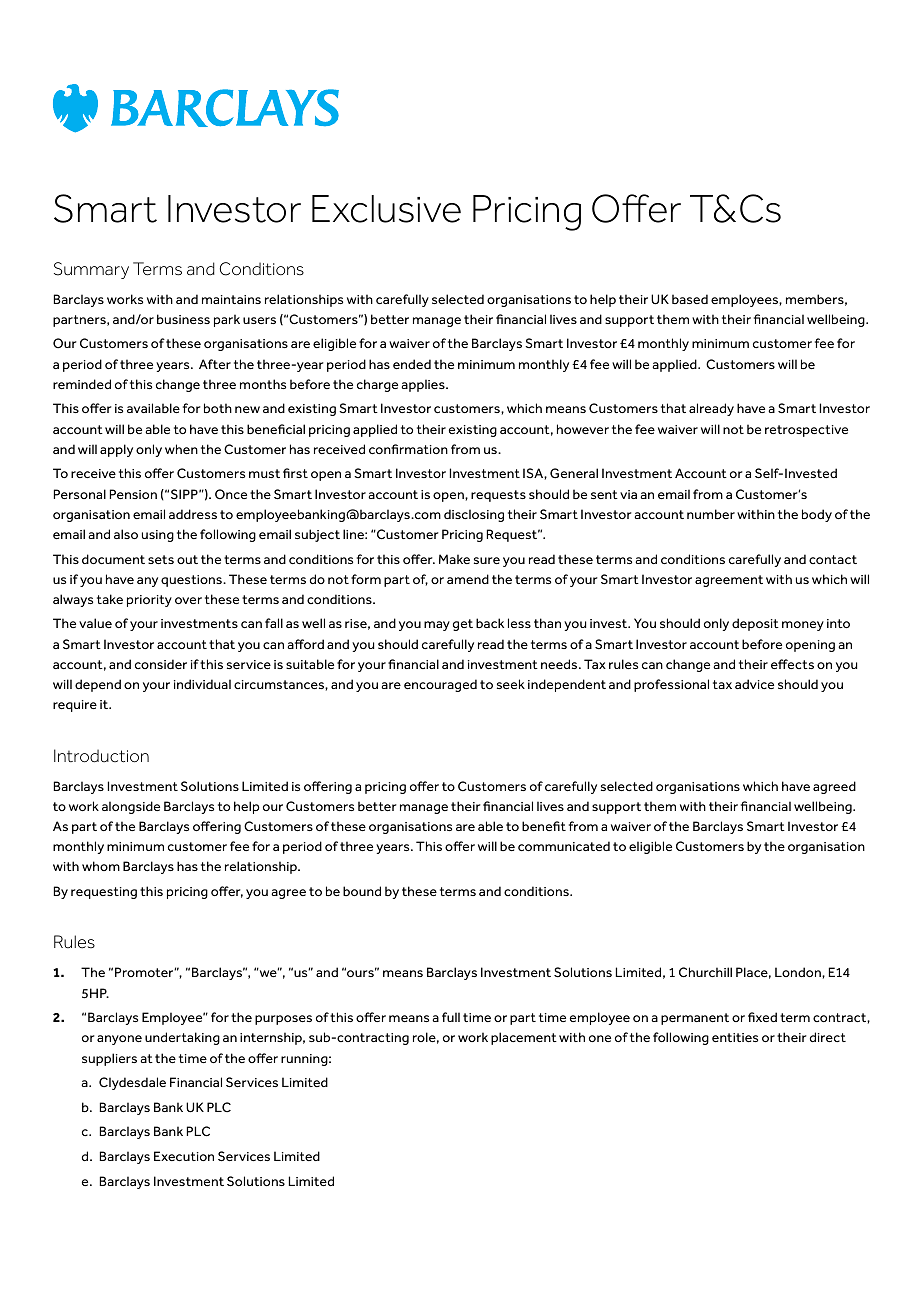  Describe the element at coordinates (161, 664) in the screenshot. I see `consider` at that location.
